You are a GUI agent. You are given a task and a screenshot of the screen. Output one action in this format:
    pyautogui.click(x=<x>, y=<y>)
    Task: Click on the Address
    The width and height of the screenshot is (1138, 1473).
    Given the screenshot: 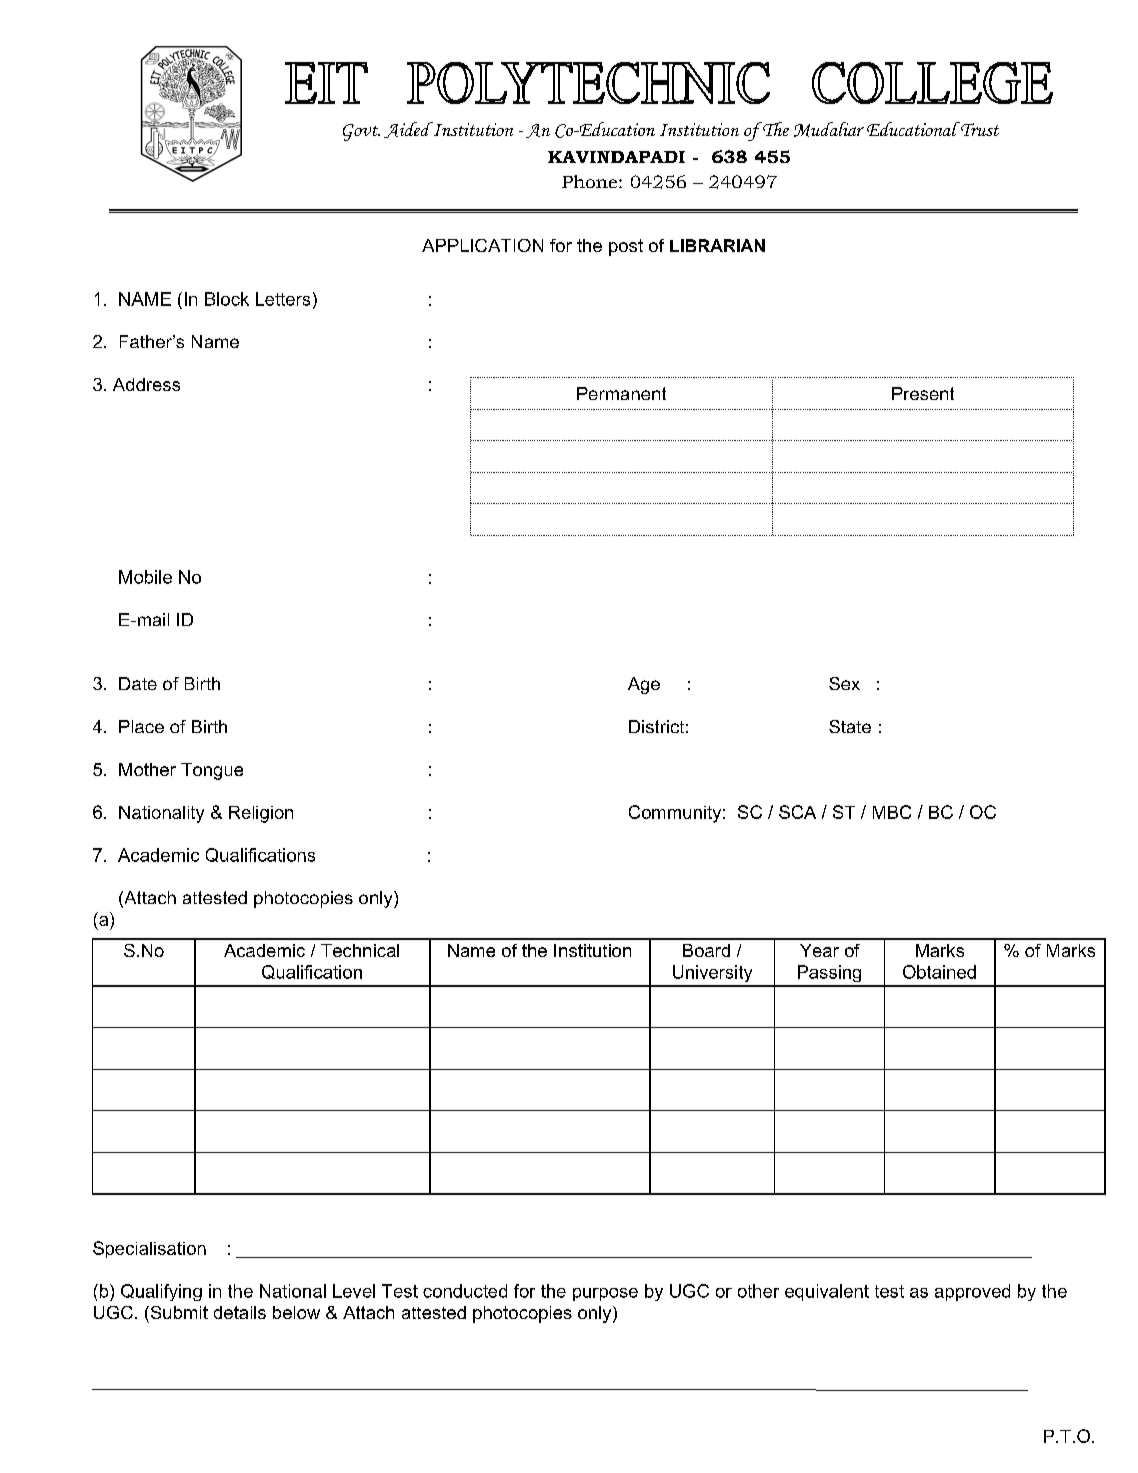 What is the action you would take?
    pyautogui.click(x=146, y=384)
